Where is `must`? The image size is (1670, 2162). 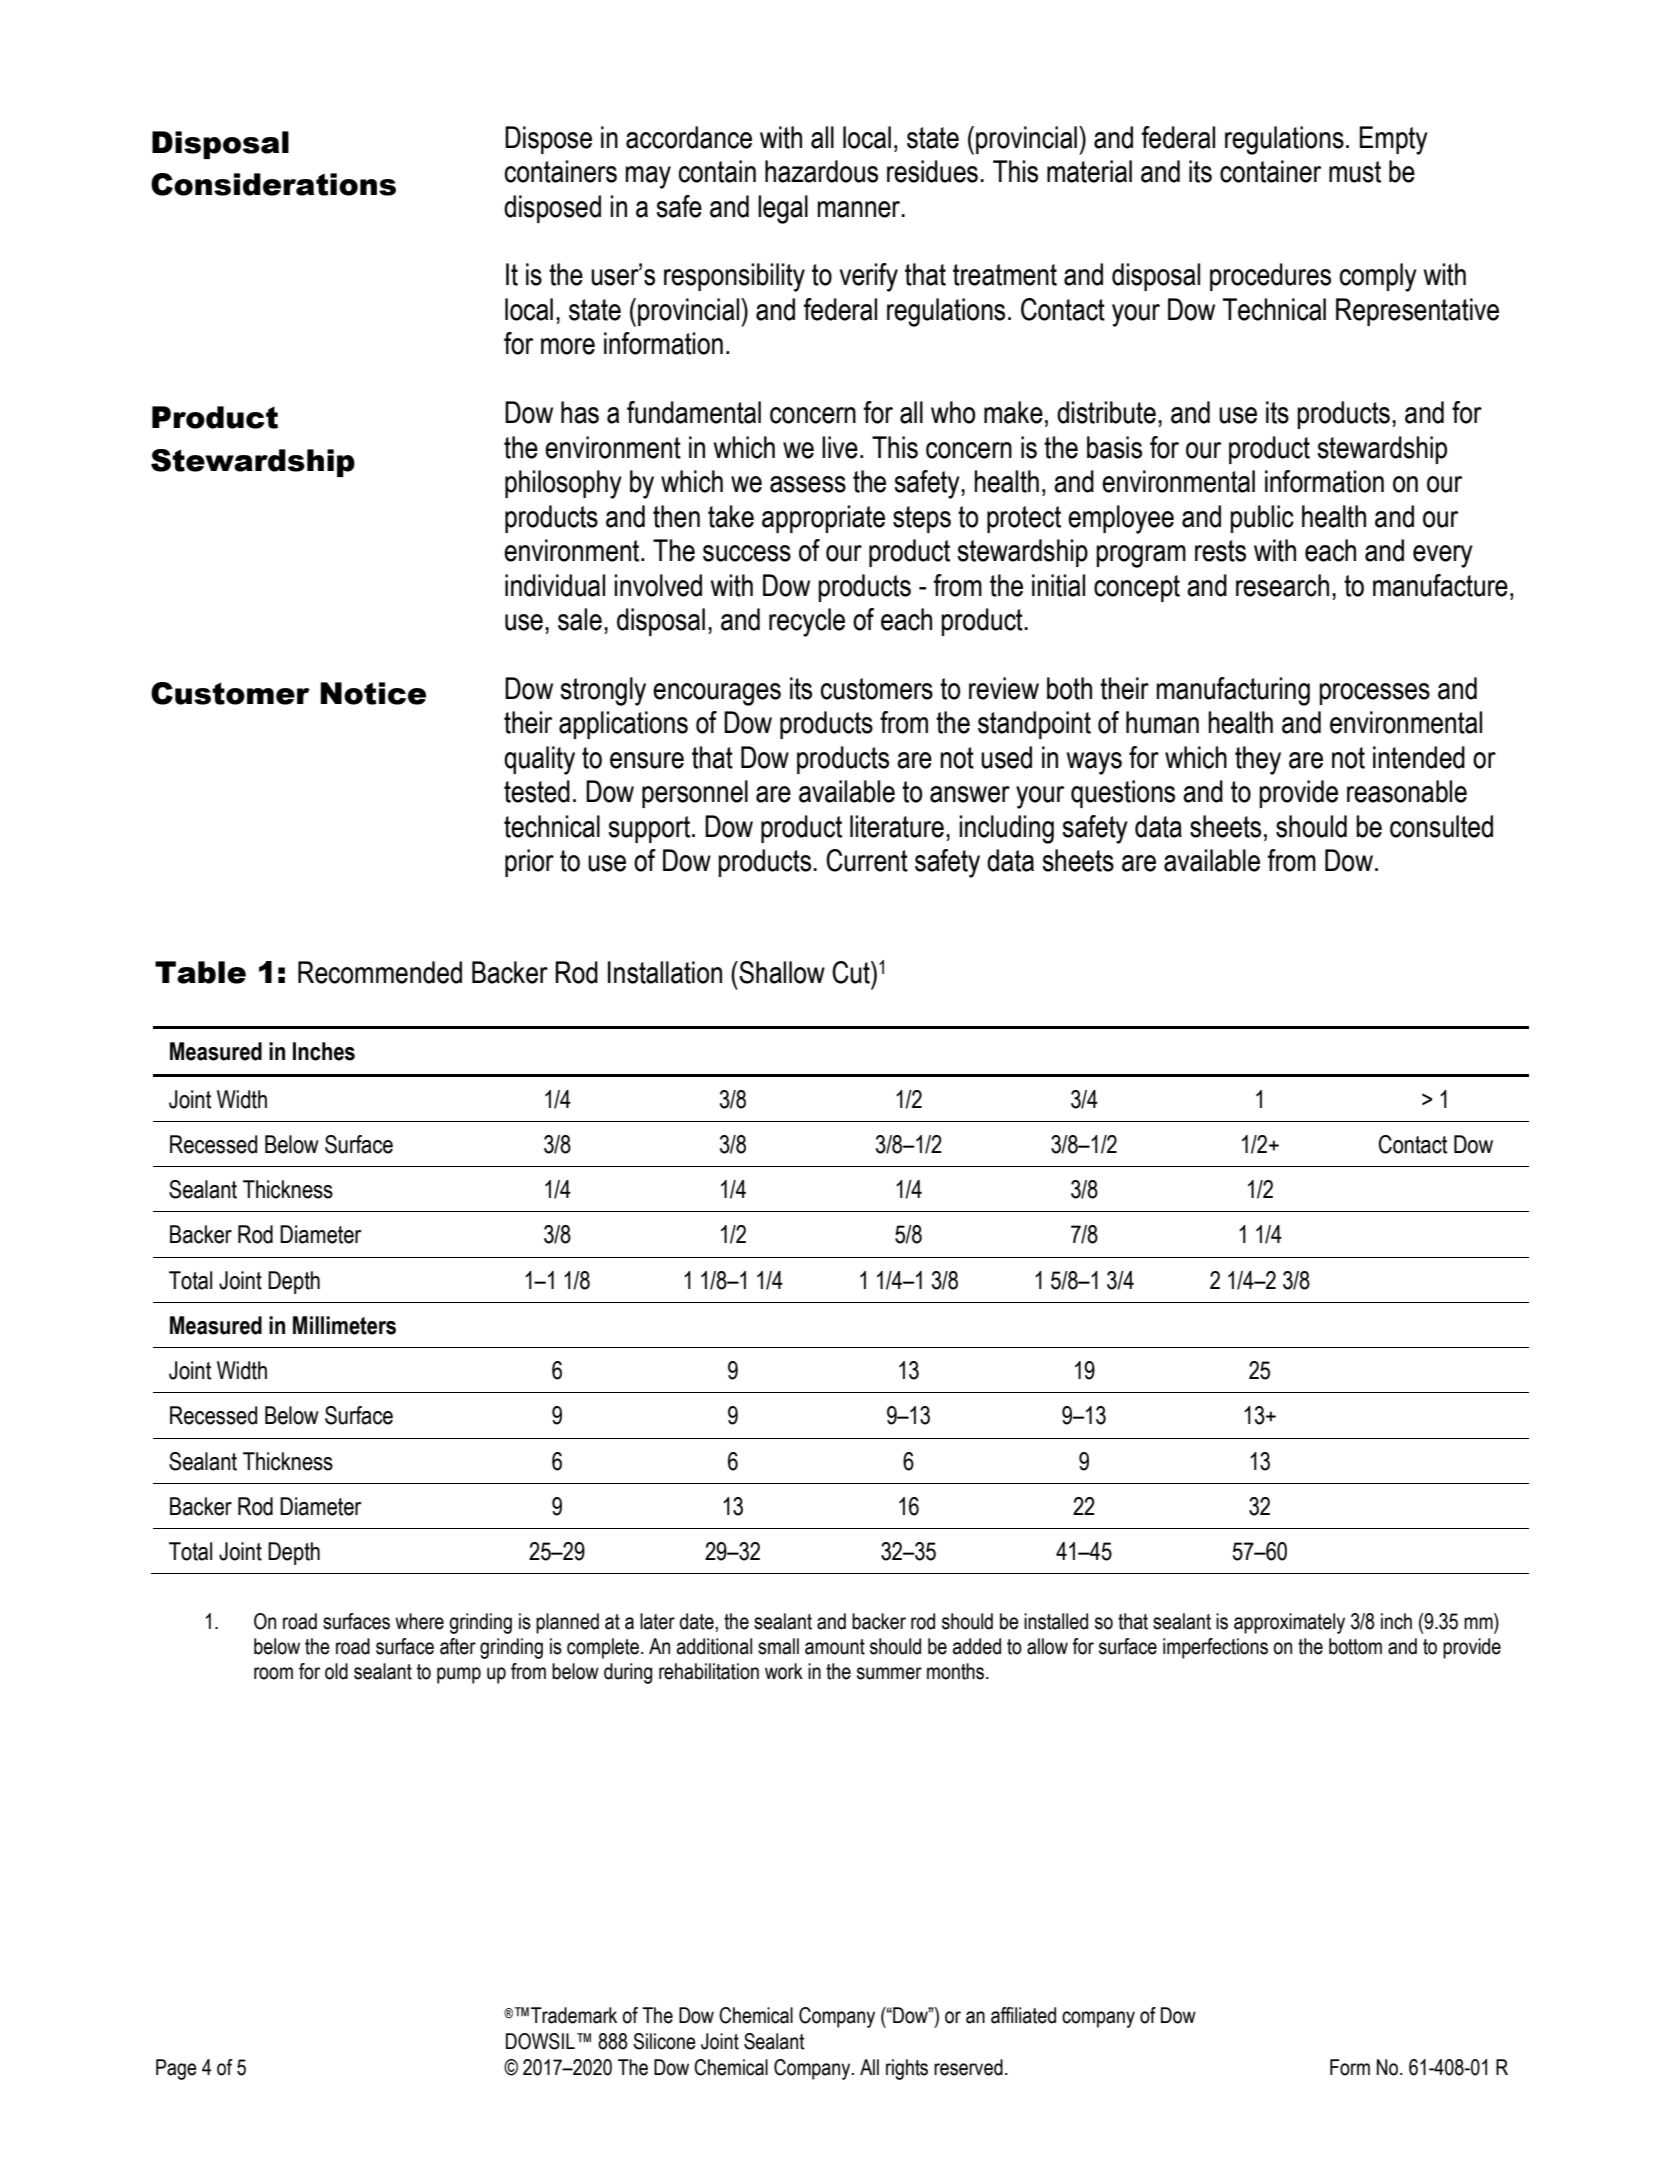
must is located at coordinates (1355, 172).
